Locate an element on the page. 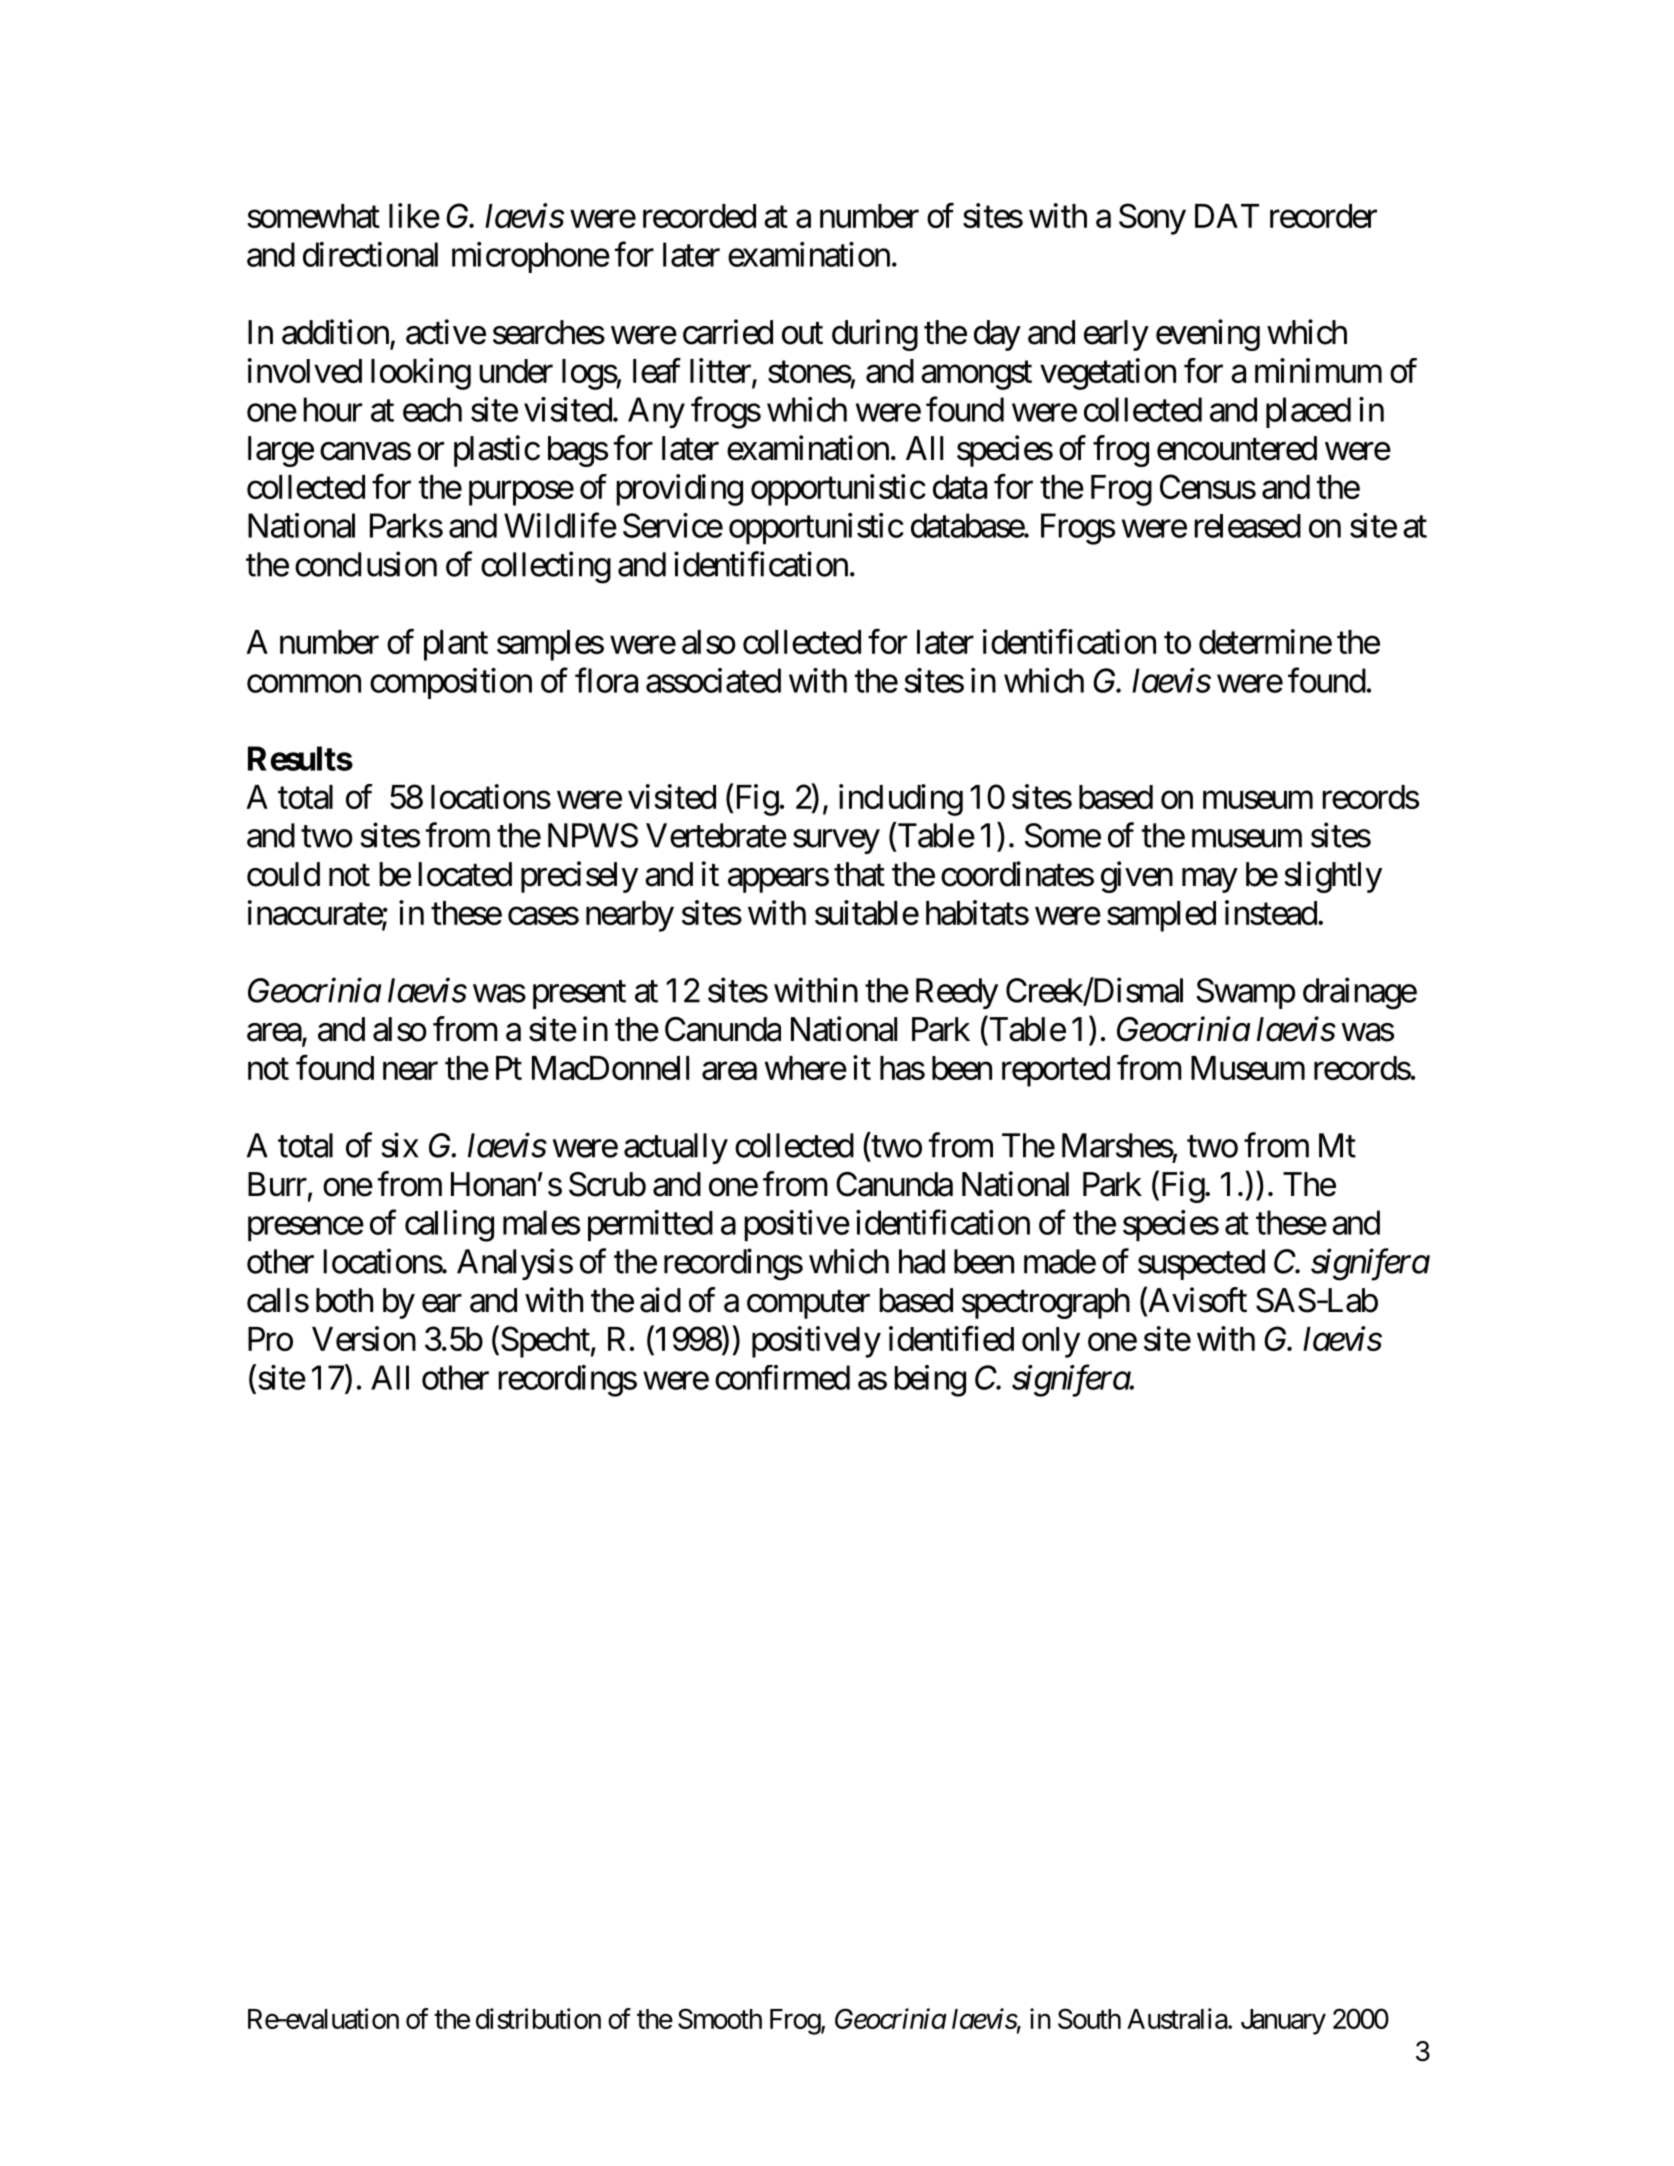 The image size is (1674, 2166). Sony is located at coordinates (1152, 219).
